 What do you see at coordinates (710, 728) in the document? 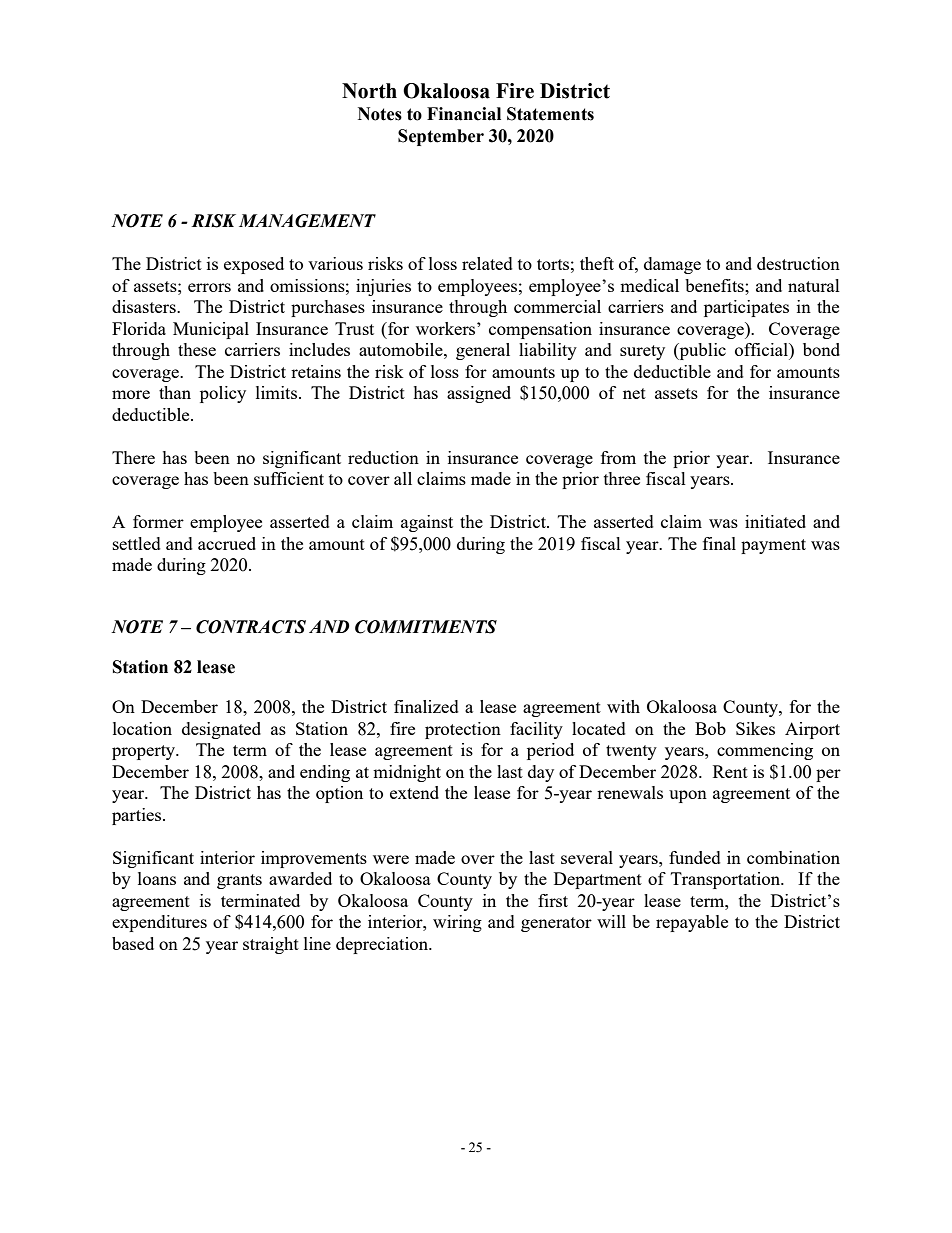
I see `Bob` at bounding box center [710, 728].
